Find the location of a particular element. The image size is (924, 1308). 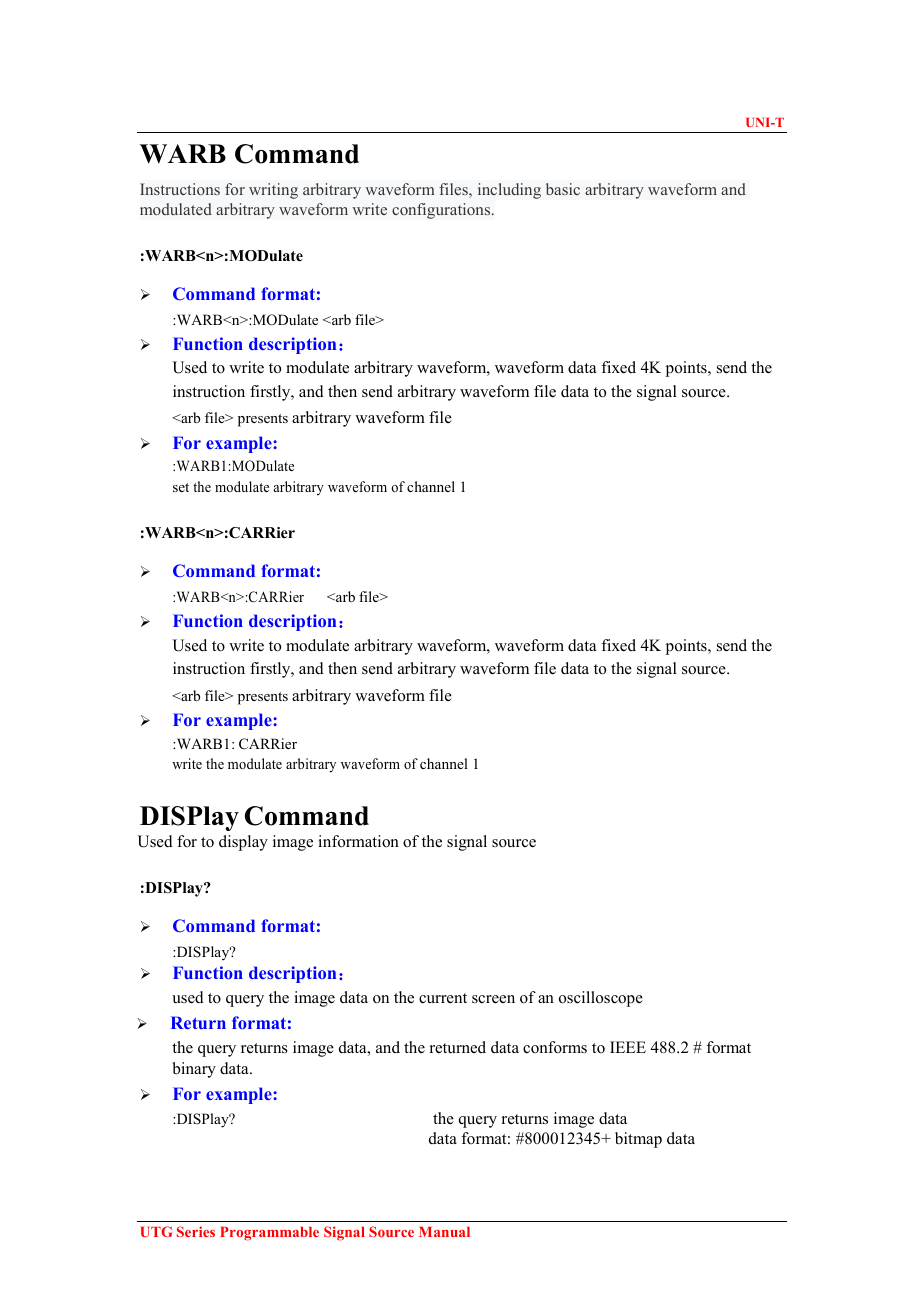

configurations is located at coordinates (442, 211).
